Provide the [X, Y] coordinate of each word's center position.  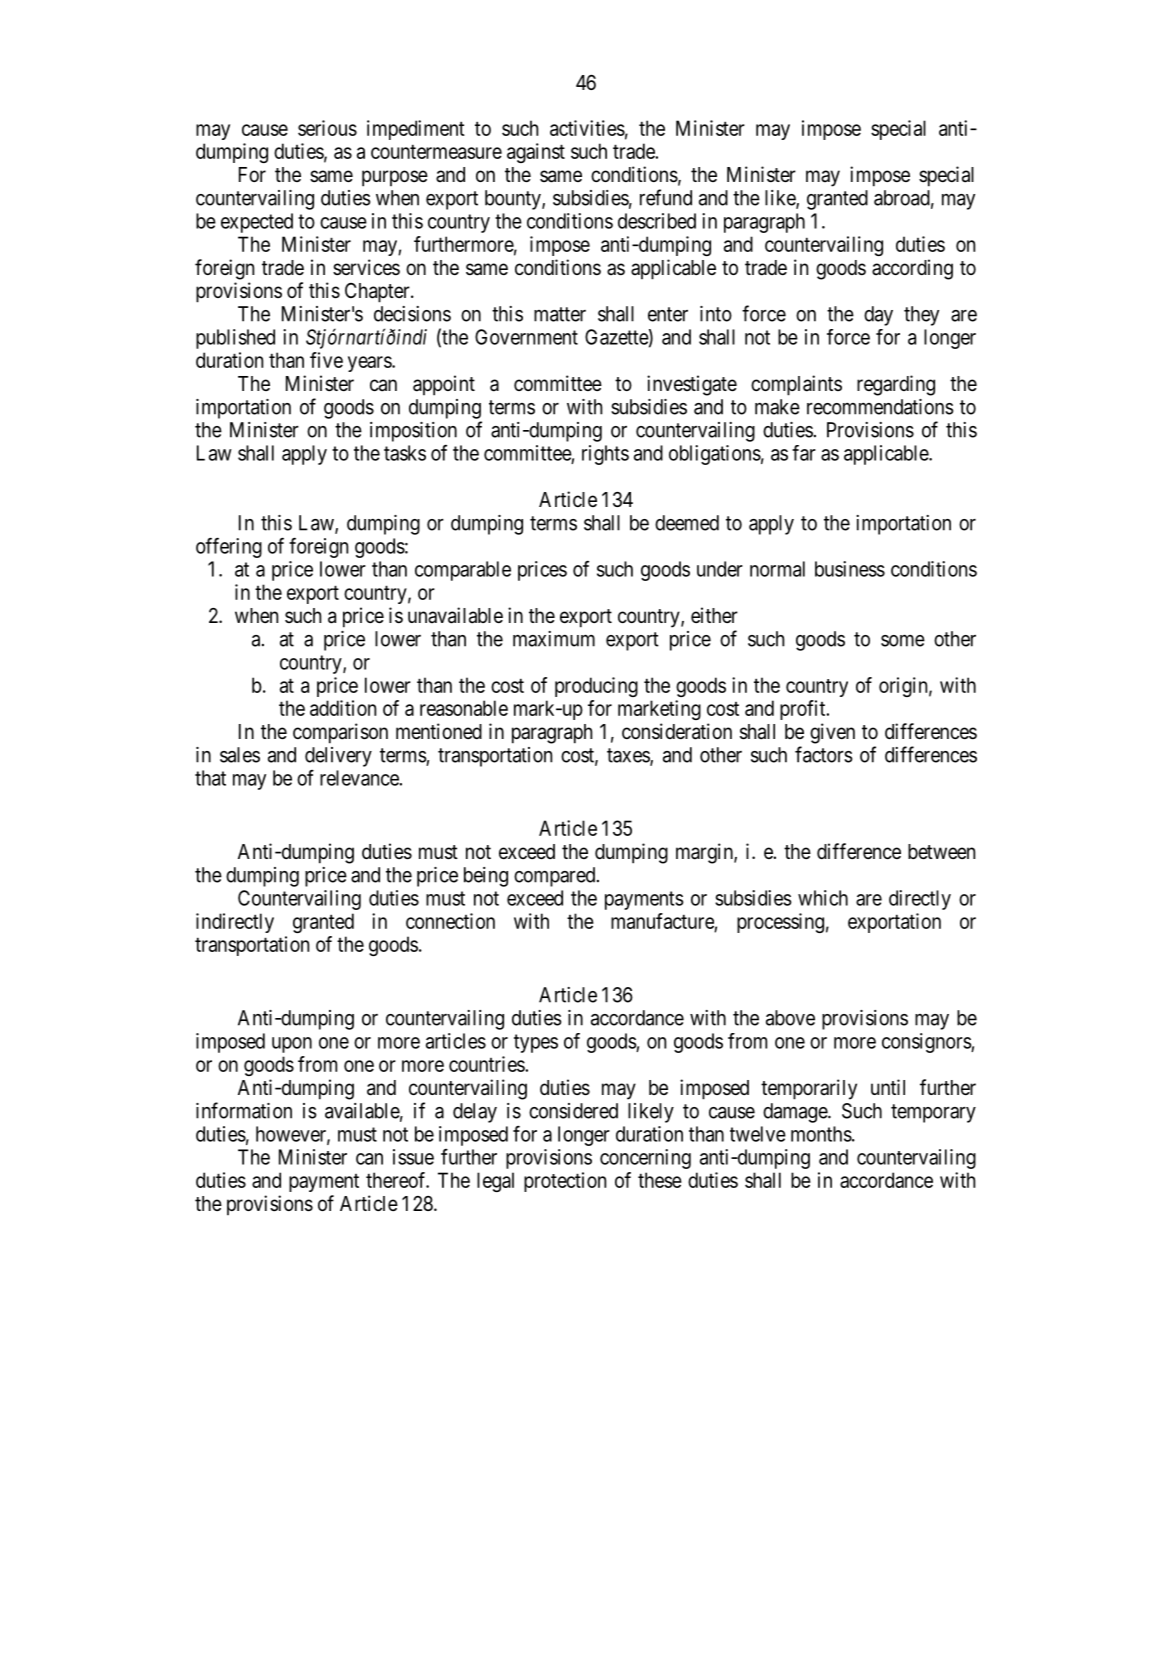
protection [565, 1182]
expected [257, 223]
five [326, 360]
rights [605, 455]
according [912, 269]
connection [450, 921]
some [903, 641]
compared [556, 877]
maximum [554, 639]
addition [343, 708]
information [244, 1110]
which [823, 898]
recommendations [880, 407]
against [536, 153]
